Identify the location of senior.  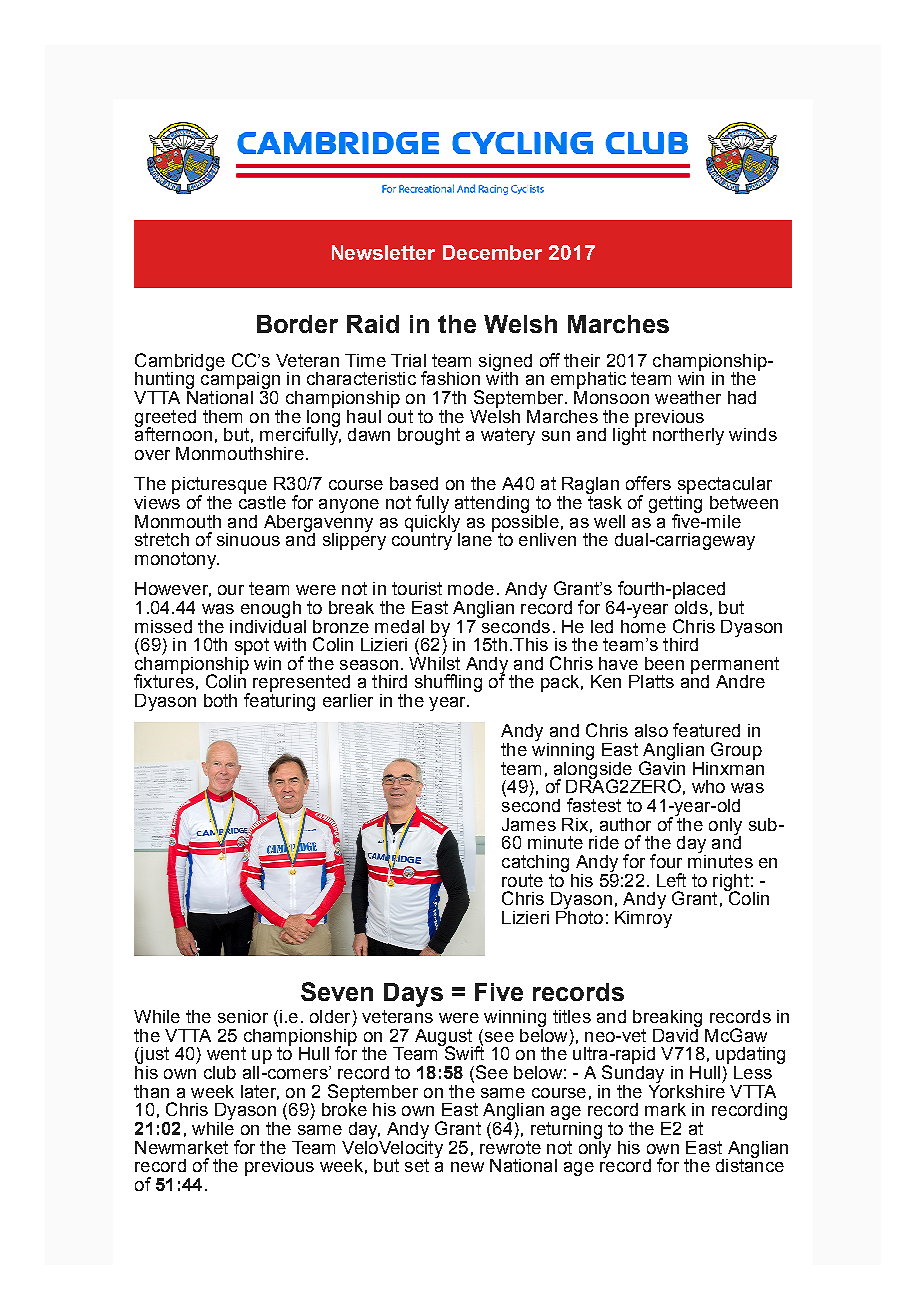
(243, 1016).
